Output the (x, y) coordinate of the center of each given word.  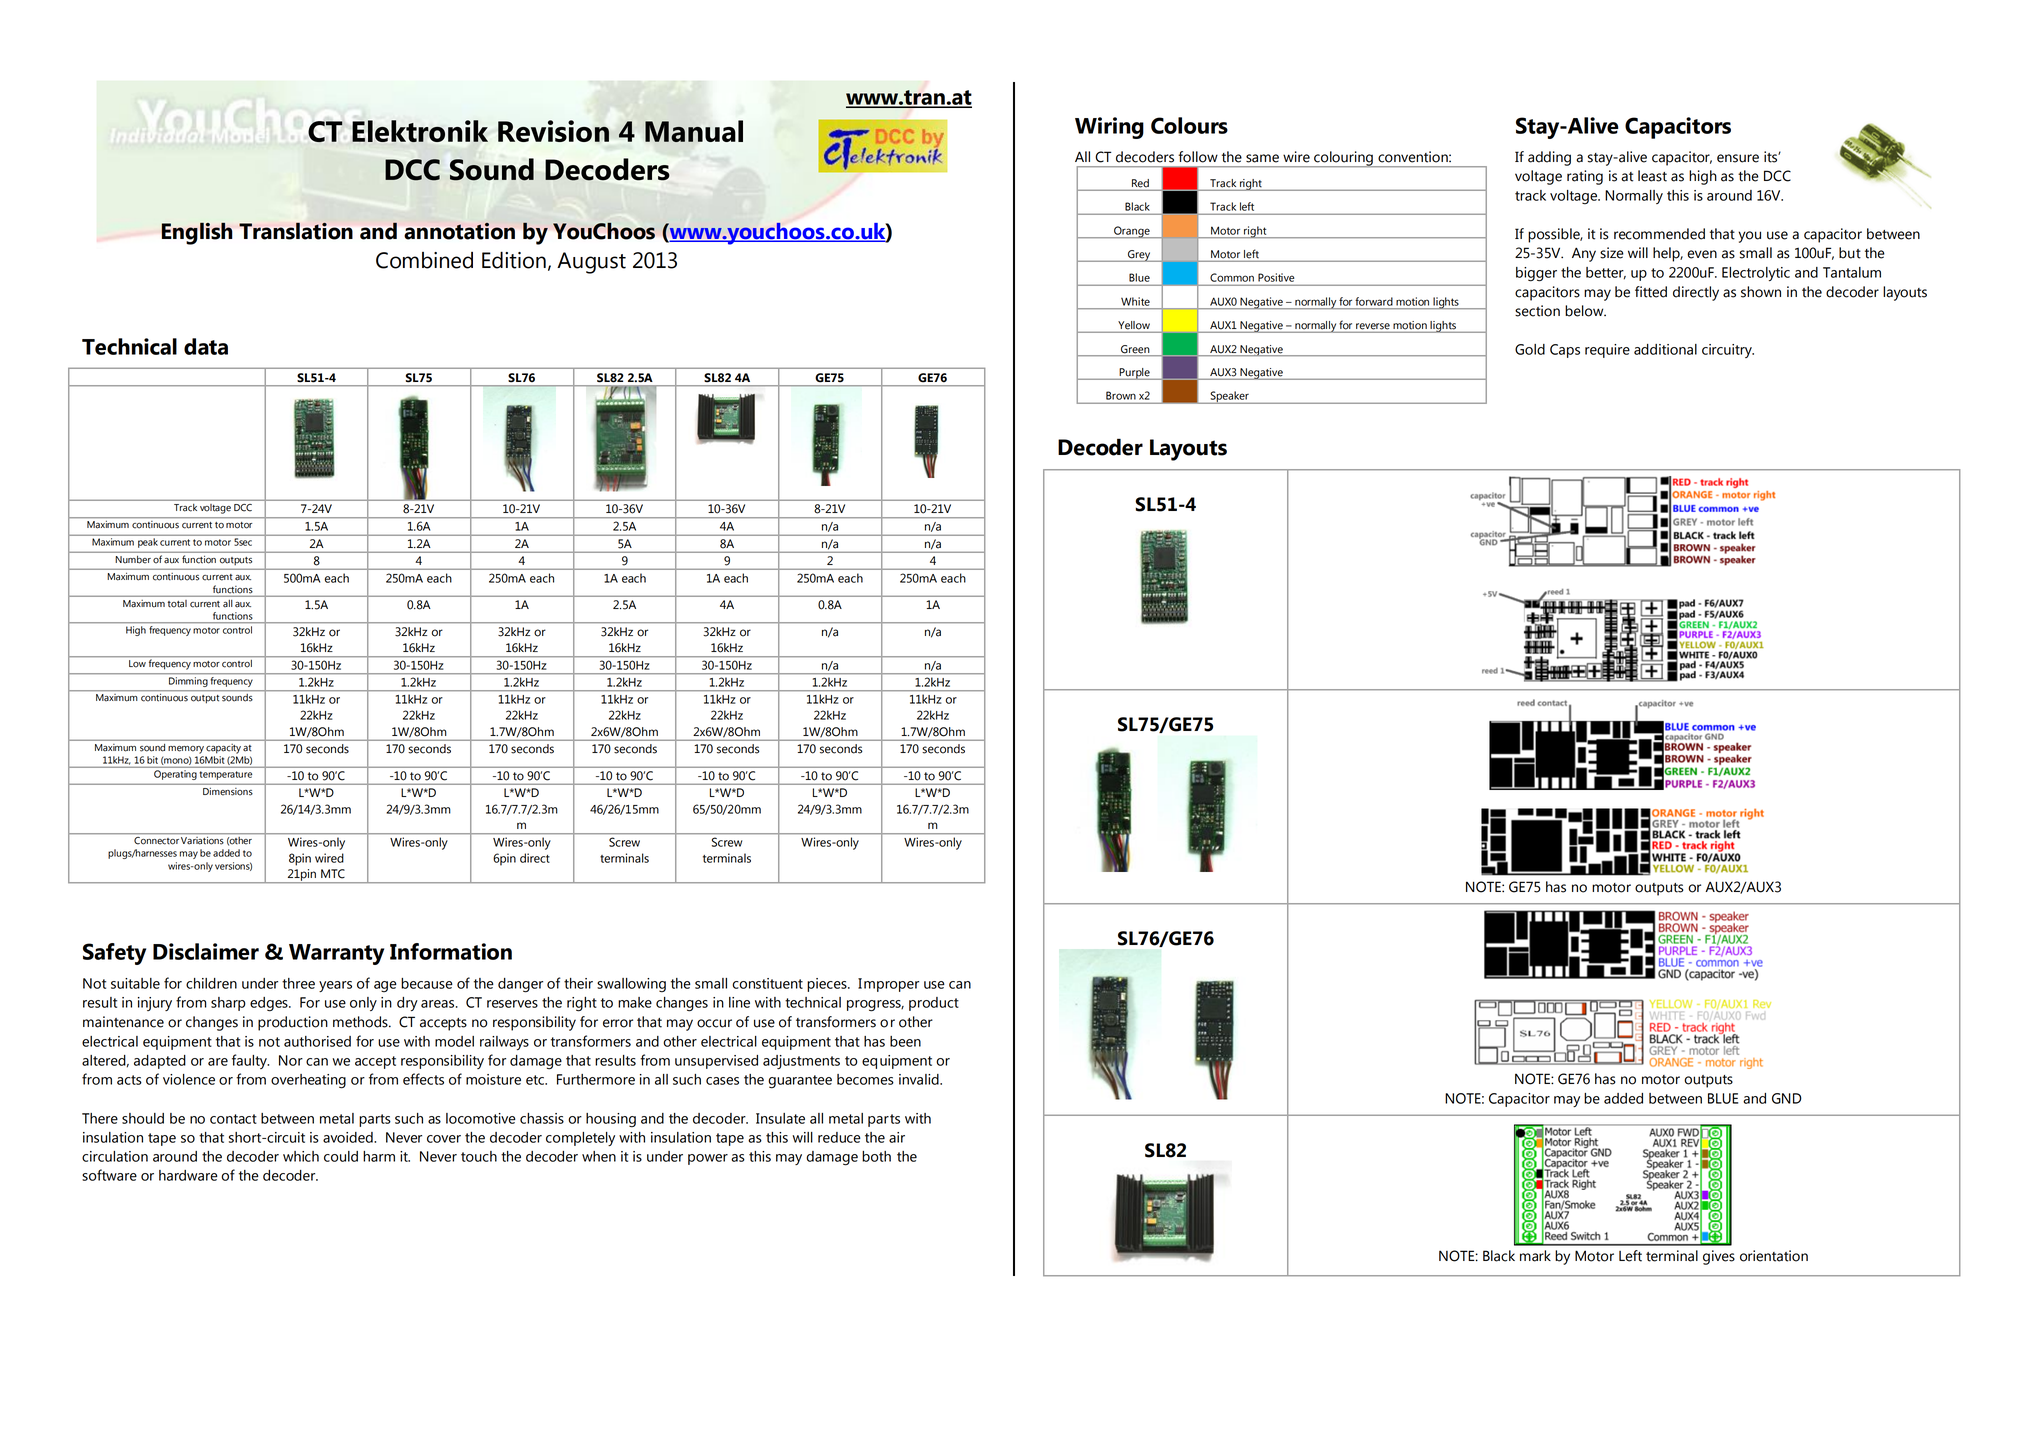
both (876, 1156)
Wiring (1109, 128)
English (196, 233)
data (206, 346)
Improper (888, 985)
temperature (226, 775)
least (1652, 176)
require (1607, 351)
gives (1719, 1257)
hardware (188, 1175)
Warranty (336, 954)
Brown (1121, 395)
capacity (223, 748)
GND (1787, 1098)
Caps (1565, 351)
